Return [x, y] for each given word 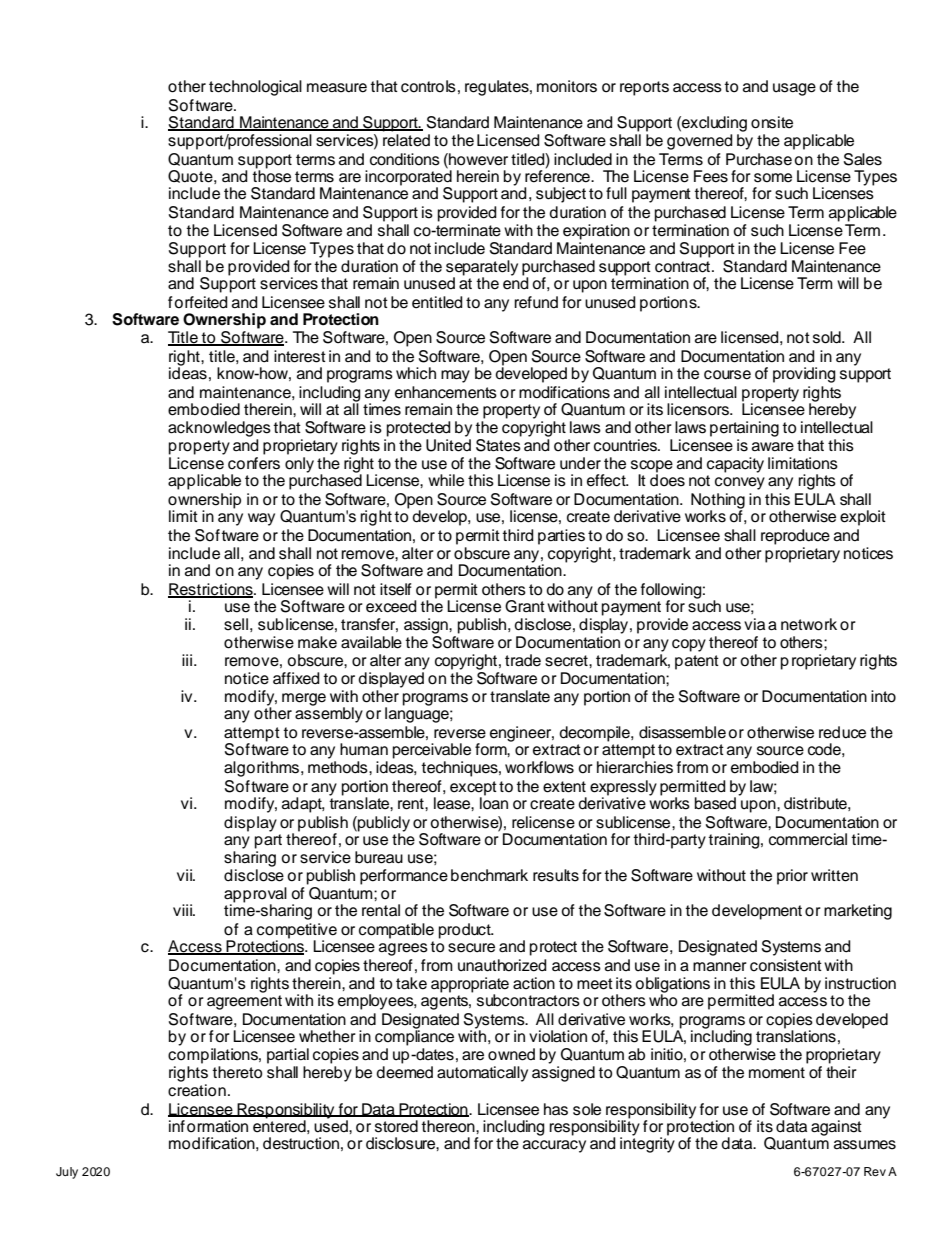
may [455, 376]
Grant [525, 606]
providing [804, 375]
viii [183, 910]
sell [236, 624]
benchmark [489, 875]
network [809, 624]
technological [255, 88]
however [477, 159]
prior [792, 877]
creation [197, 1090]
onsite [772, 122]
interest [300, 356]
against [836, 1128]
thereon [449, 1126]
